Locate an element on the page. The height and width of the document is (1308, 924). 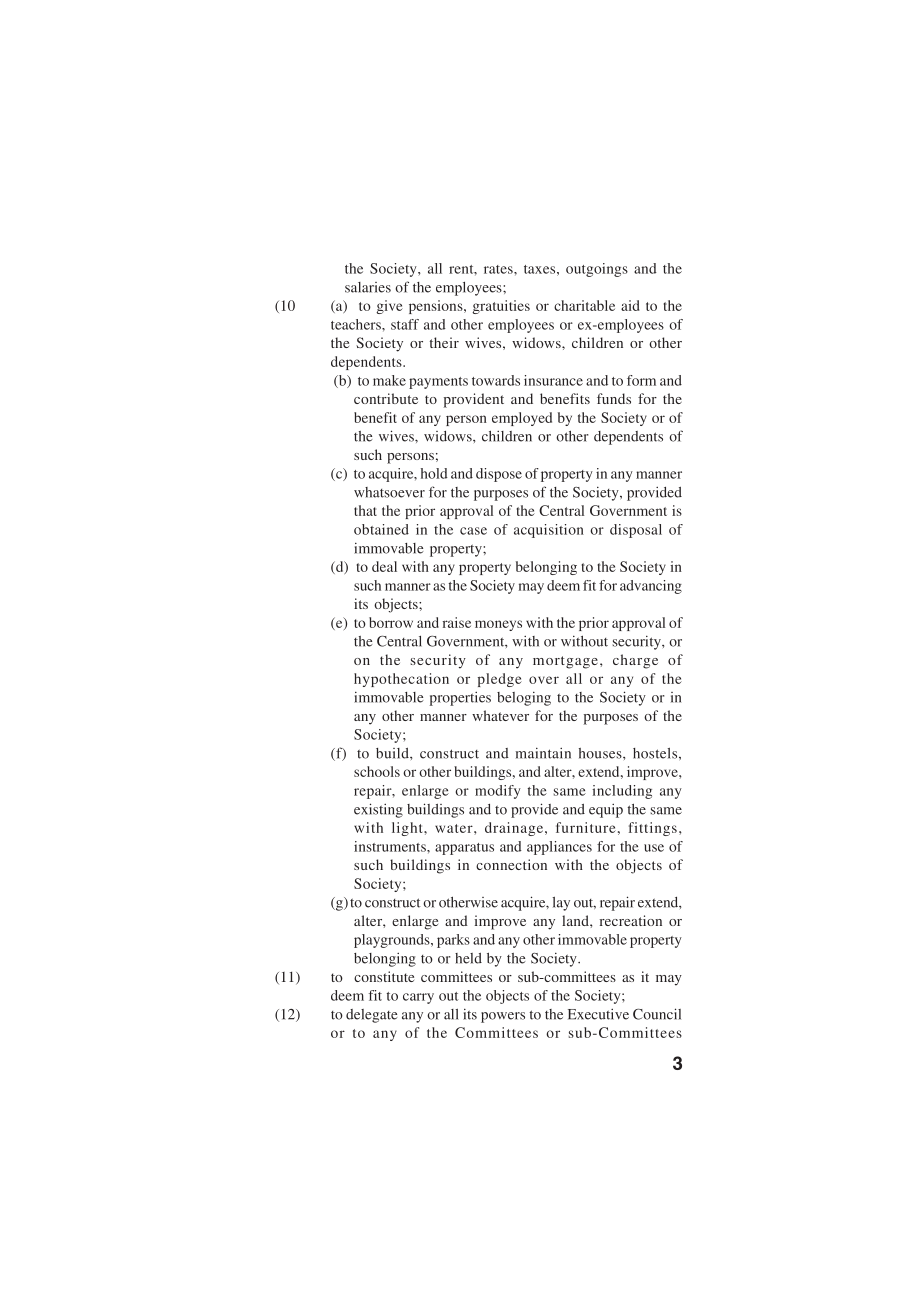
constitute is located at coordinates (384, 976).
